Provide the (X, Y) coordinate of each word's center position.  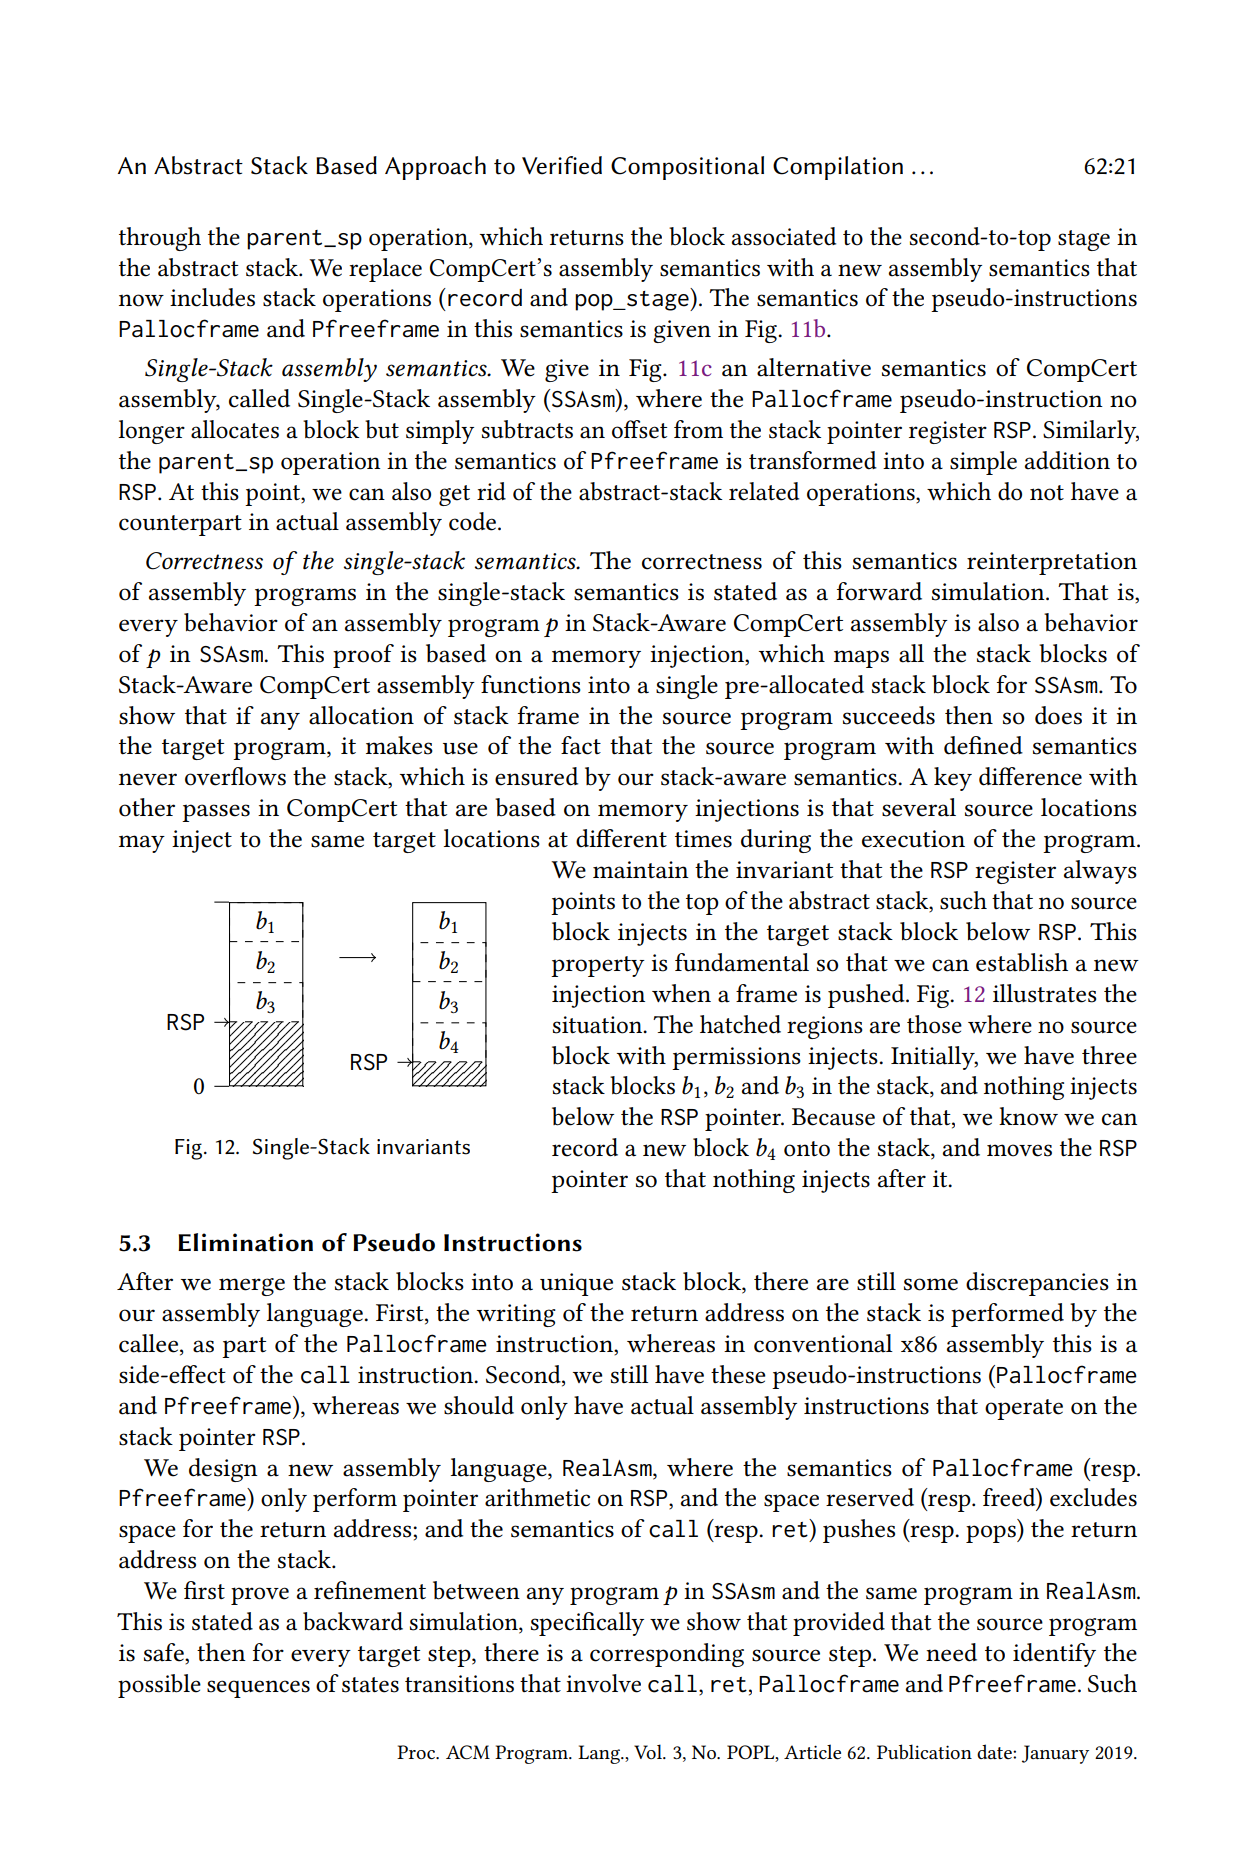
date (995, 1751)
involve (603, 1683)
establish (1022, 962)
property (598, 966)
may (142, 844)
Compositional (687, 168)
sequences (258, 1689)
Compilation (838, 168)
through (160, 239)
